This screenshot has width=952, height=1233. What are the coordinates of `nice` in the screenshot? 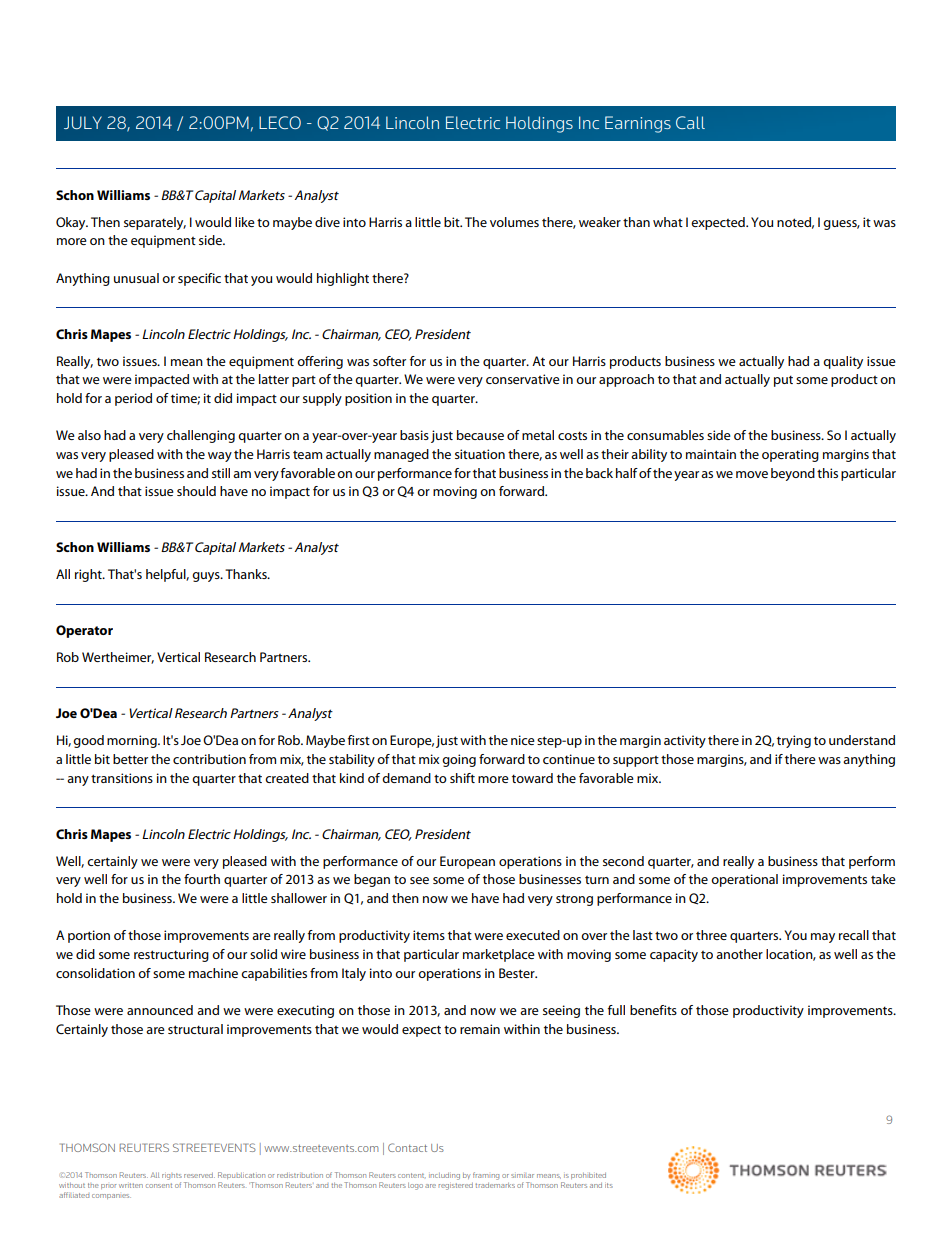 It's located at (523, 740).
